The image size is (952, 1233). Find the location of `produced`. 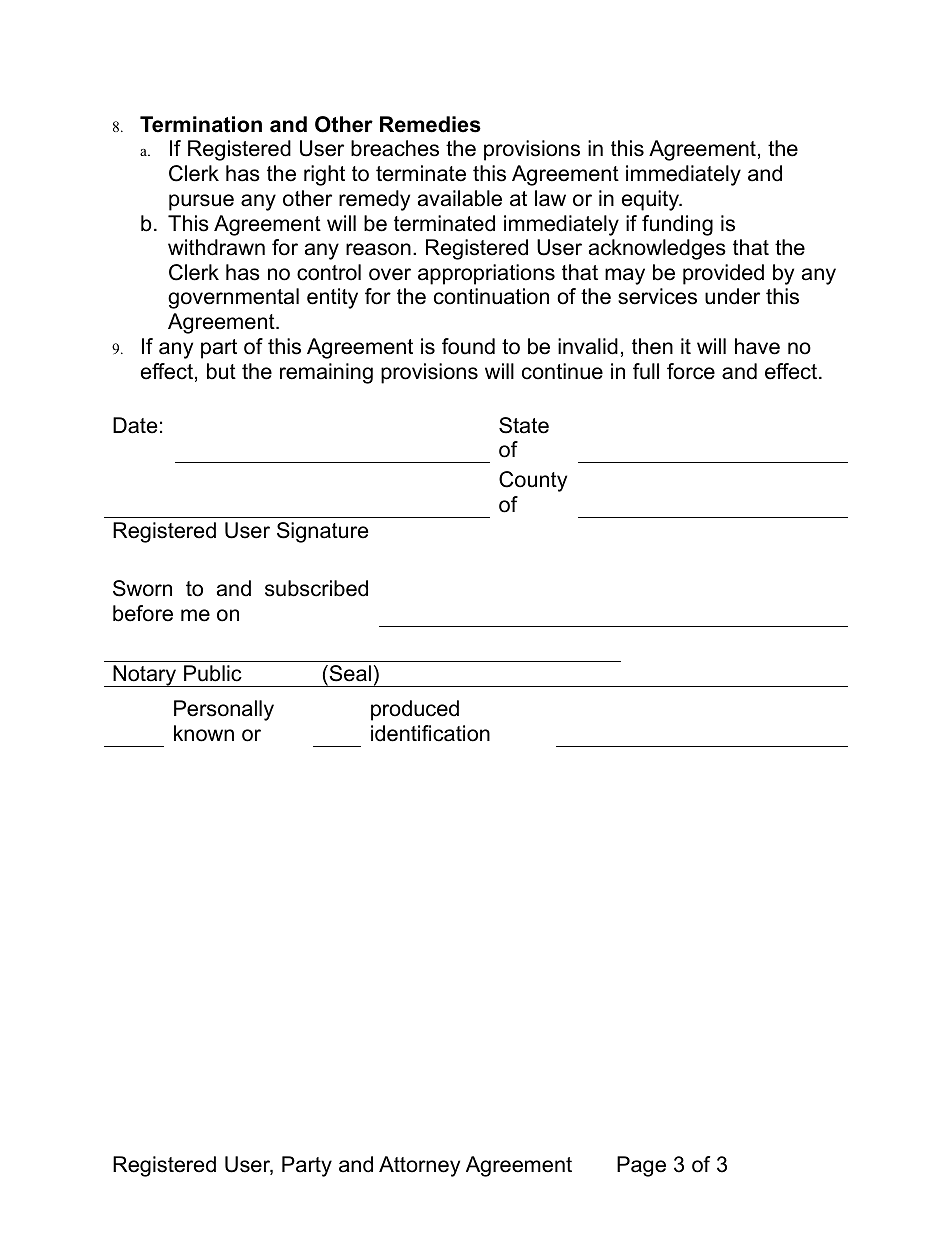

produced is located at coordinates (415, 710).
